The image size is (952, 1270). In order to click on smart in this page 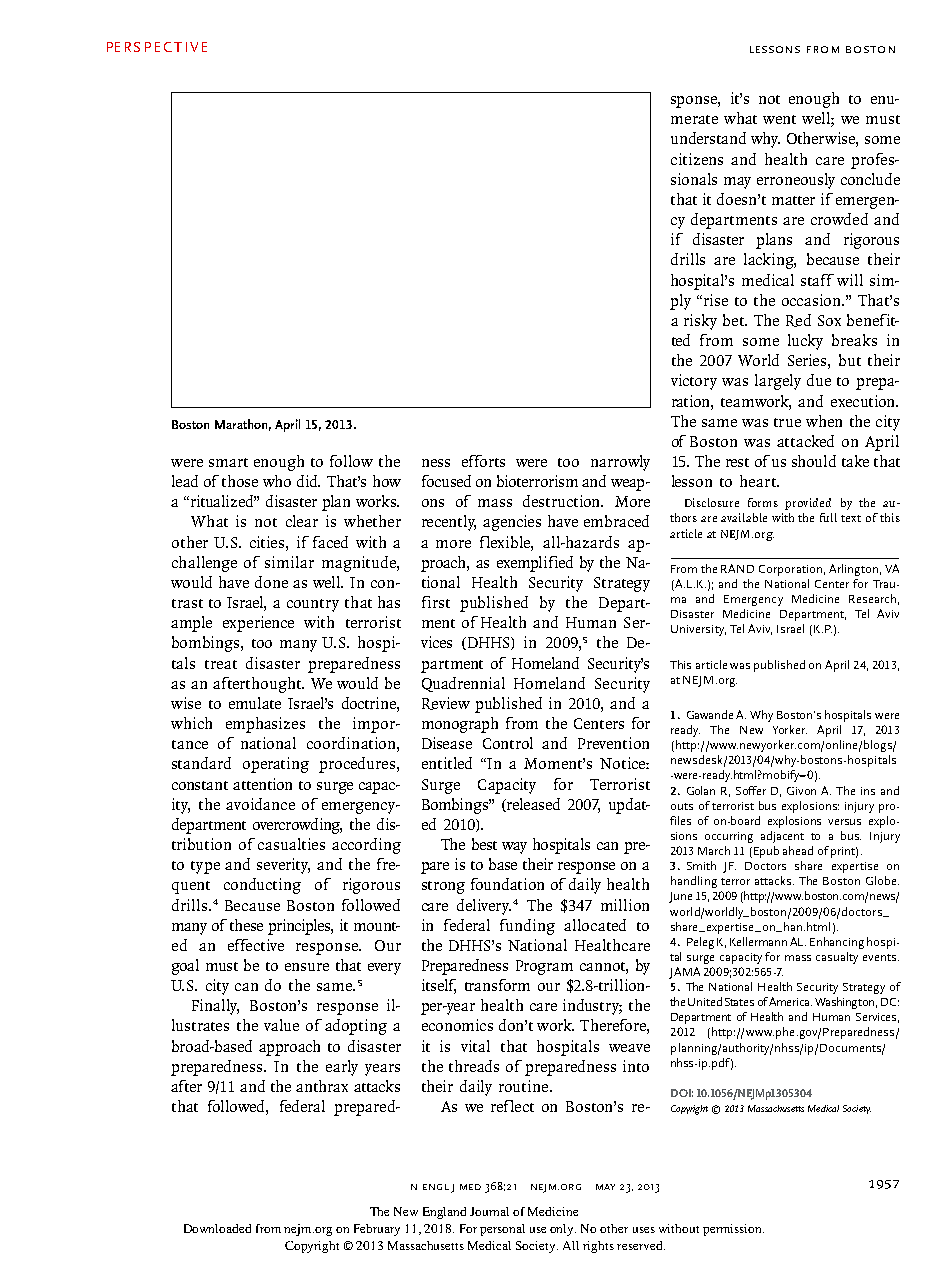, I will do `click(228, 462)`.
